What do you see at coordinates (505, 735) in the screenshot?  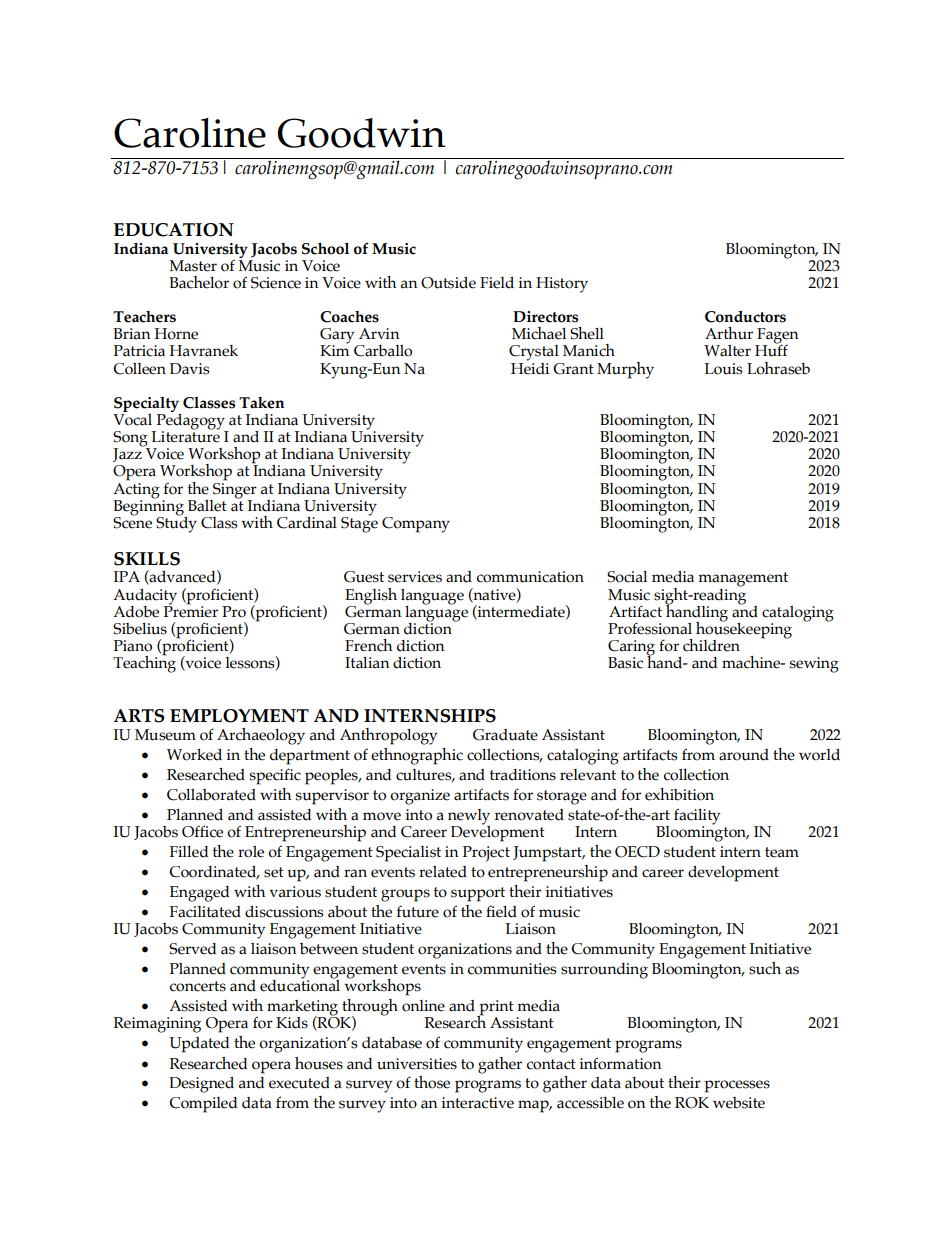 I see `Graduate` at bounding box center [505, 735].
